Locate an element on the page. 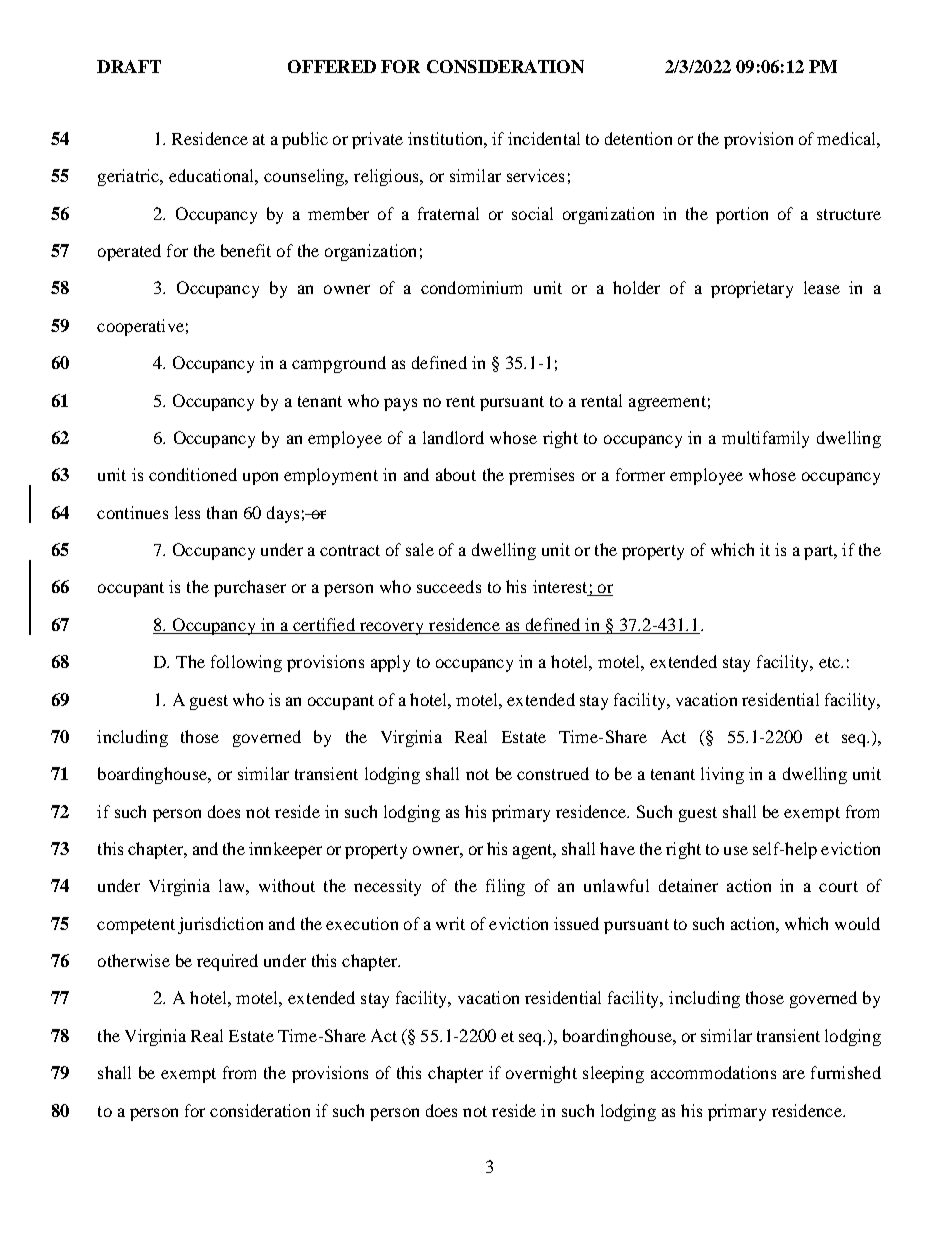  purchaser is located at coordinates (250, 588).
